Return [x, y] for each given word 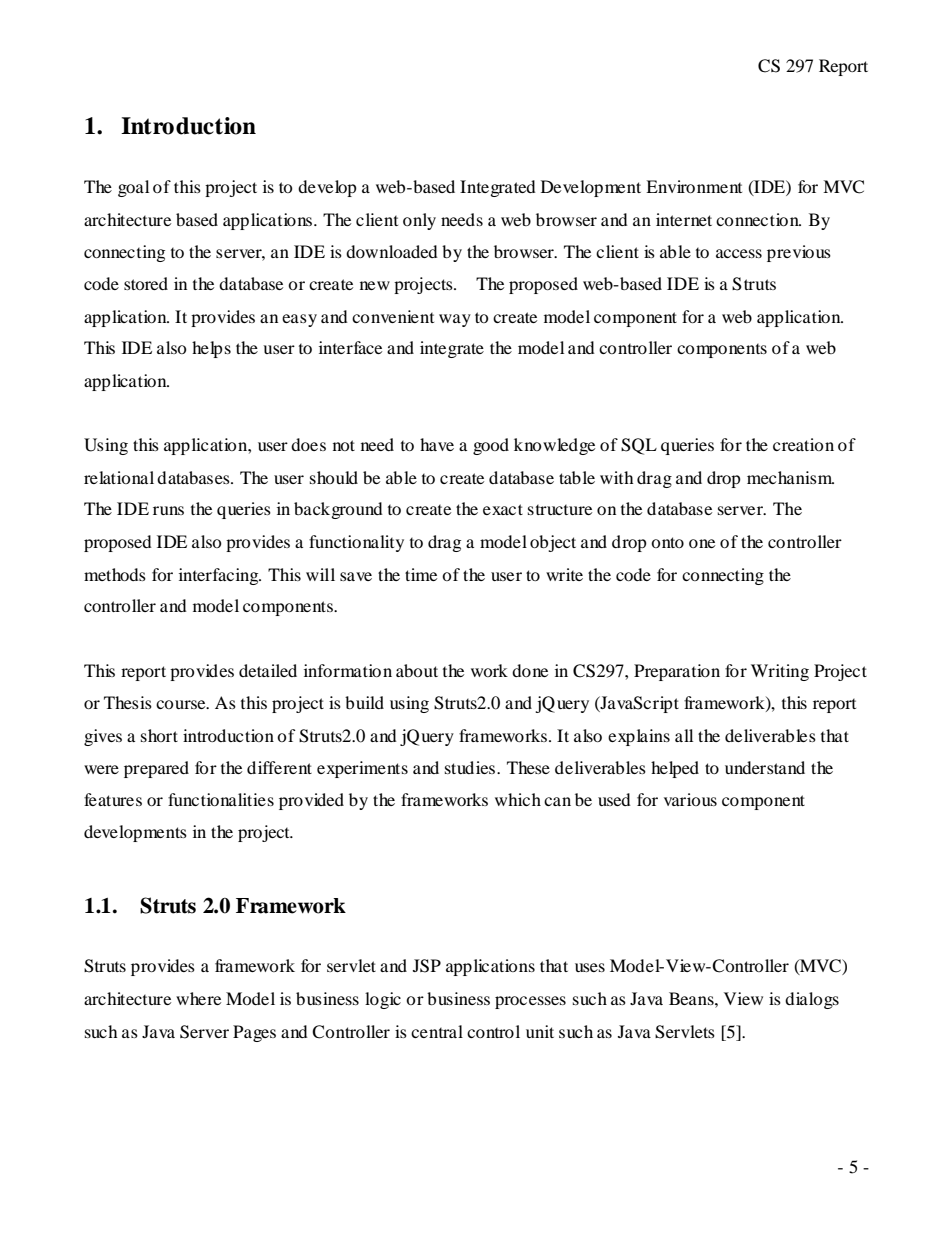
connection [758, 219]
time [421, 574]
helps [211, 349]
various [690, 799]
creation [803, 444]
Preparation [677, 672]
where [198, 998]
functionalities [221, 799]
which [518, 799]
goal [133, 188]
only [419, 221]
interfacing [220, 576]
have [437, 444]
